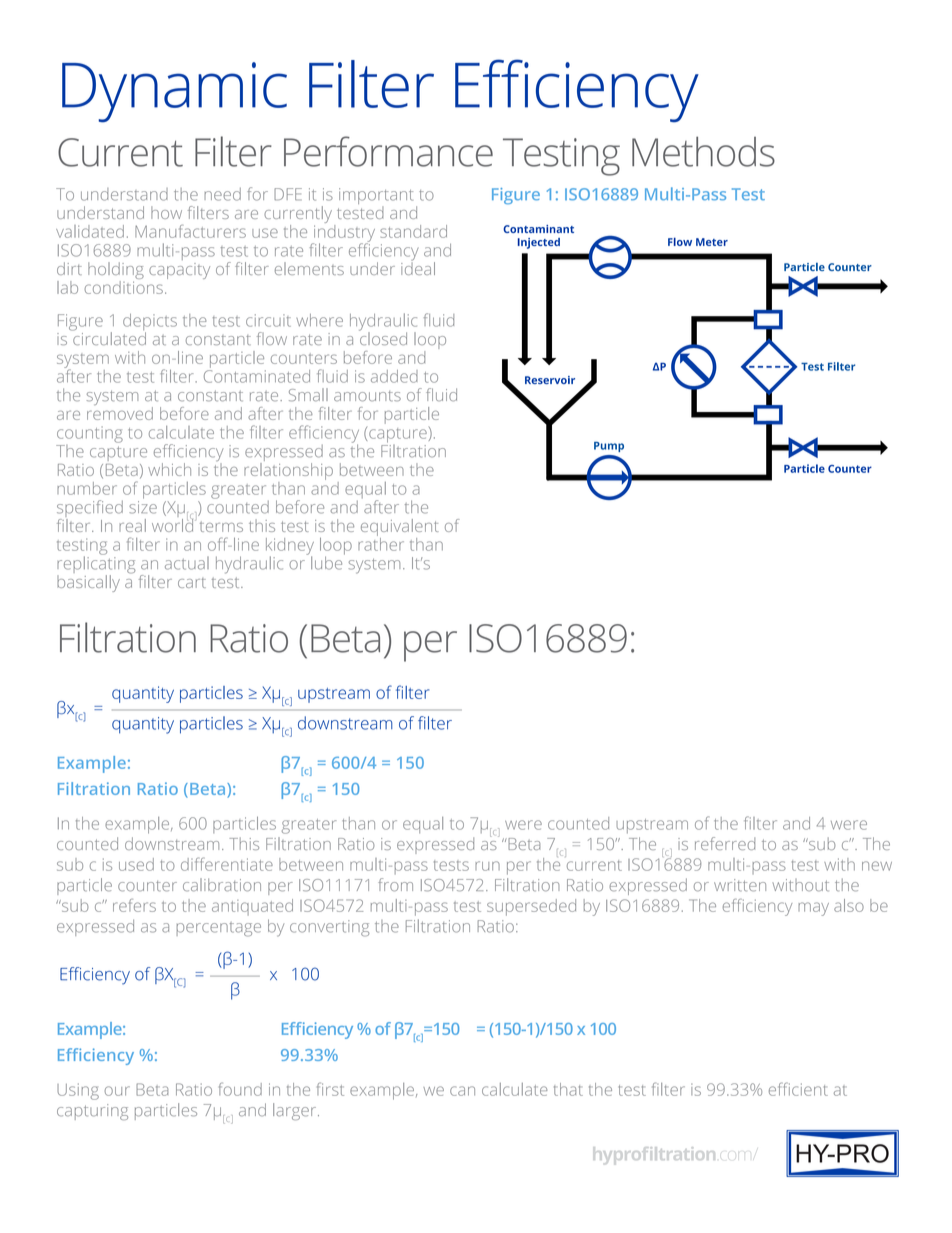 The height and width of the image is (1233, 952). I want to click on rather, so click(381, 543).
